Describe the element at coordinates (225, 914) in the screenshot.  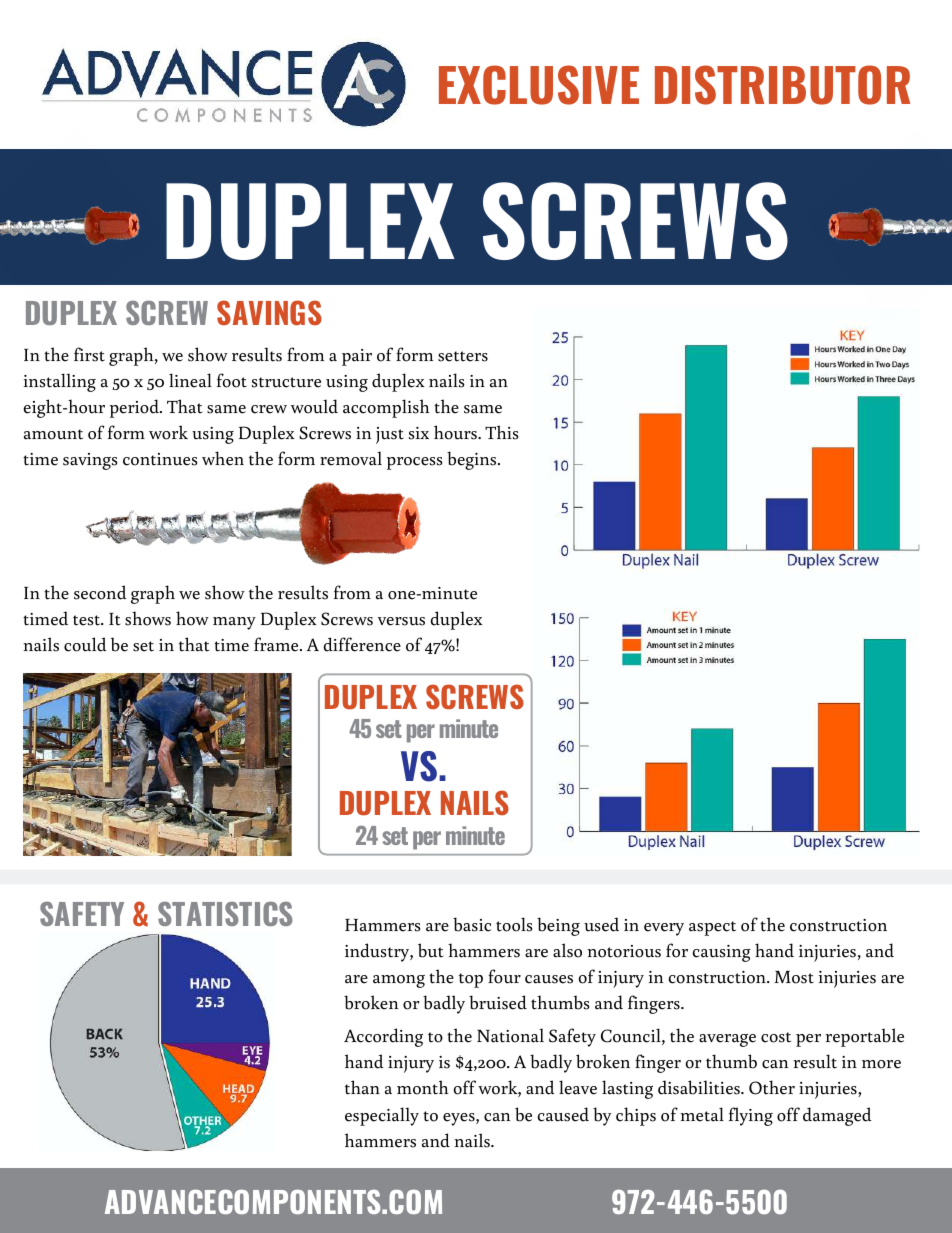
I see `STATISTICS` at that location.
